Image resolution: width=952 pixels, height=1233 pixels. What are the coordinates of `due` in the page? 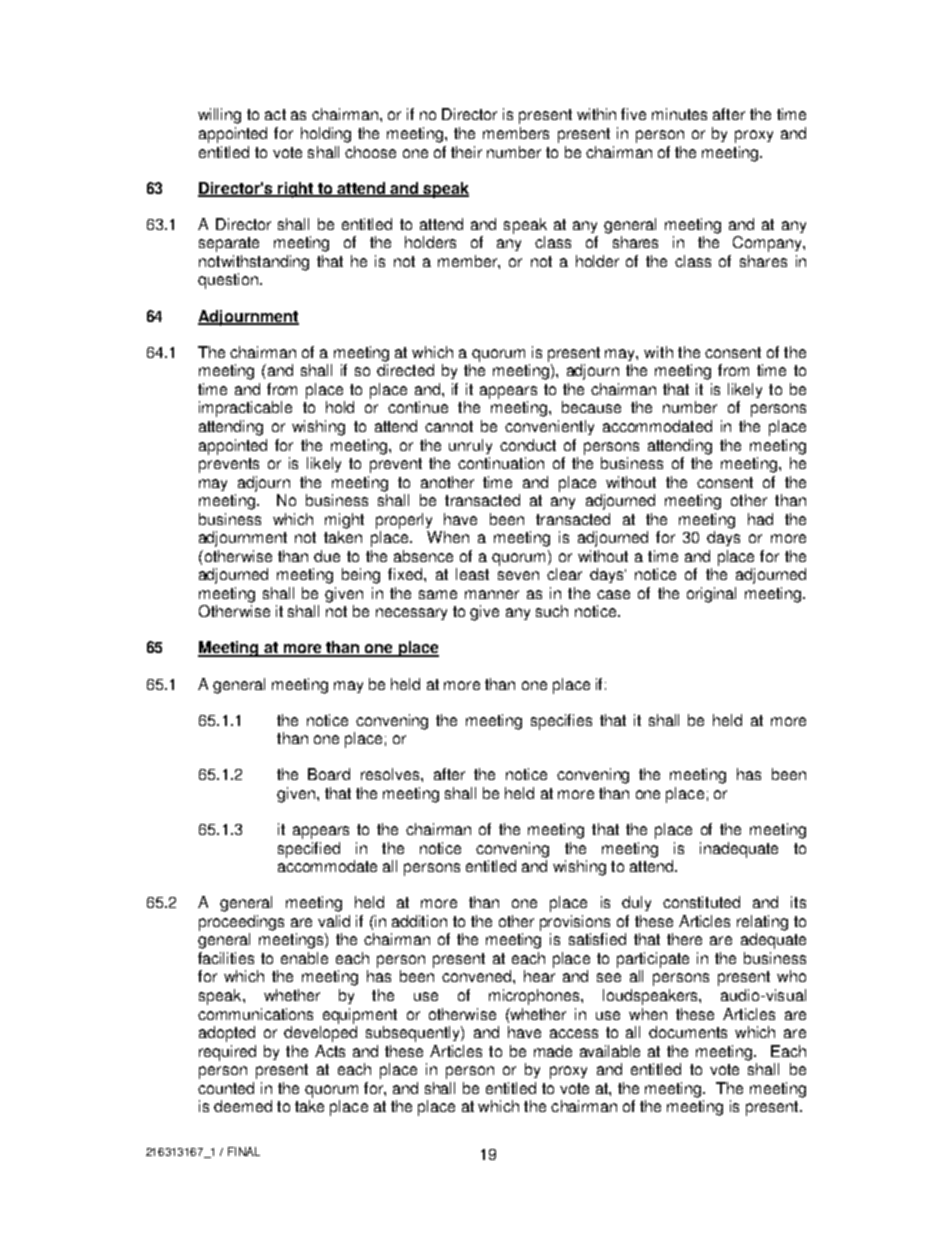 It's located at (327, 556).
